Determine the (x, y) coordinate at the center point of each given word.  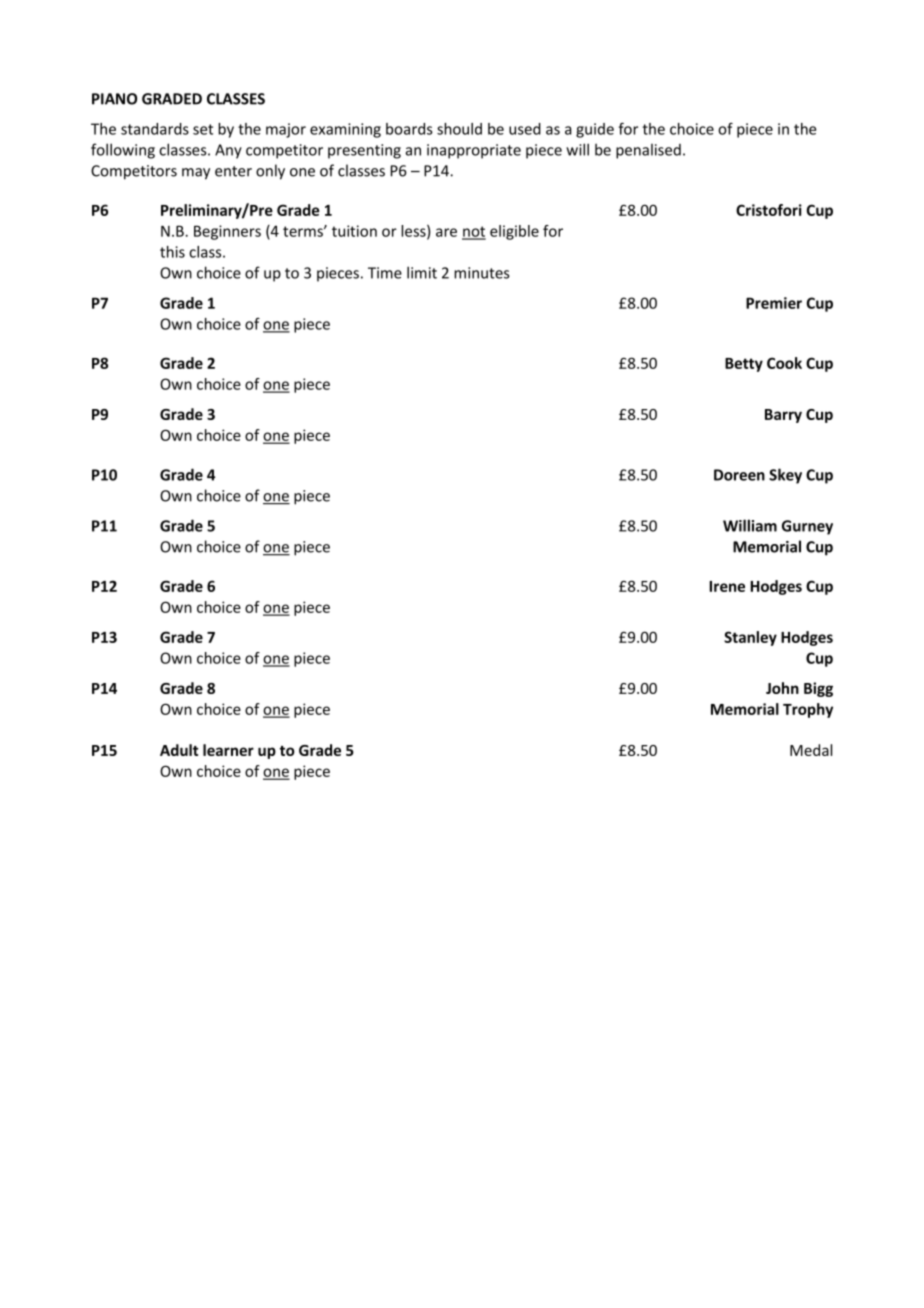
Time (385, 273)
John (782, 688)
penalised (648, 151)
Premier (774, 303)
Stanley (750, 638)
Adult (179, 750)
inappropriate (474, 151)
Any (228, 151)
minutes (482, 273)
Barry (783, 416)
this (172, 252)
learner (228, 750)
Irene (727, 586)
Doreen (739, 475)
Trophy (808, 710)
